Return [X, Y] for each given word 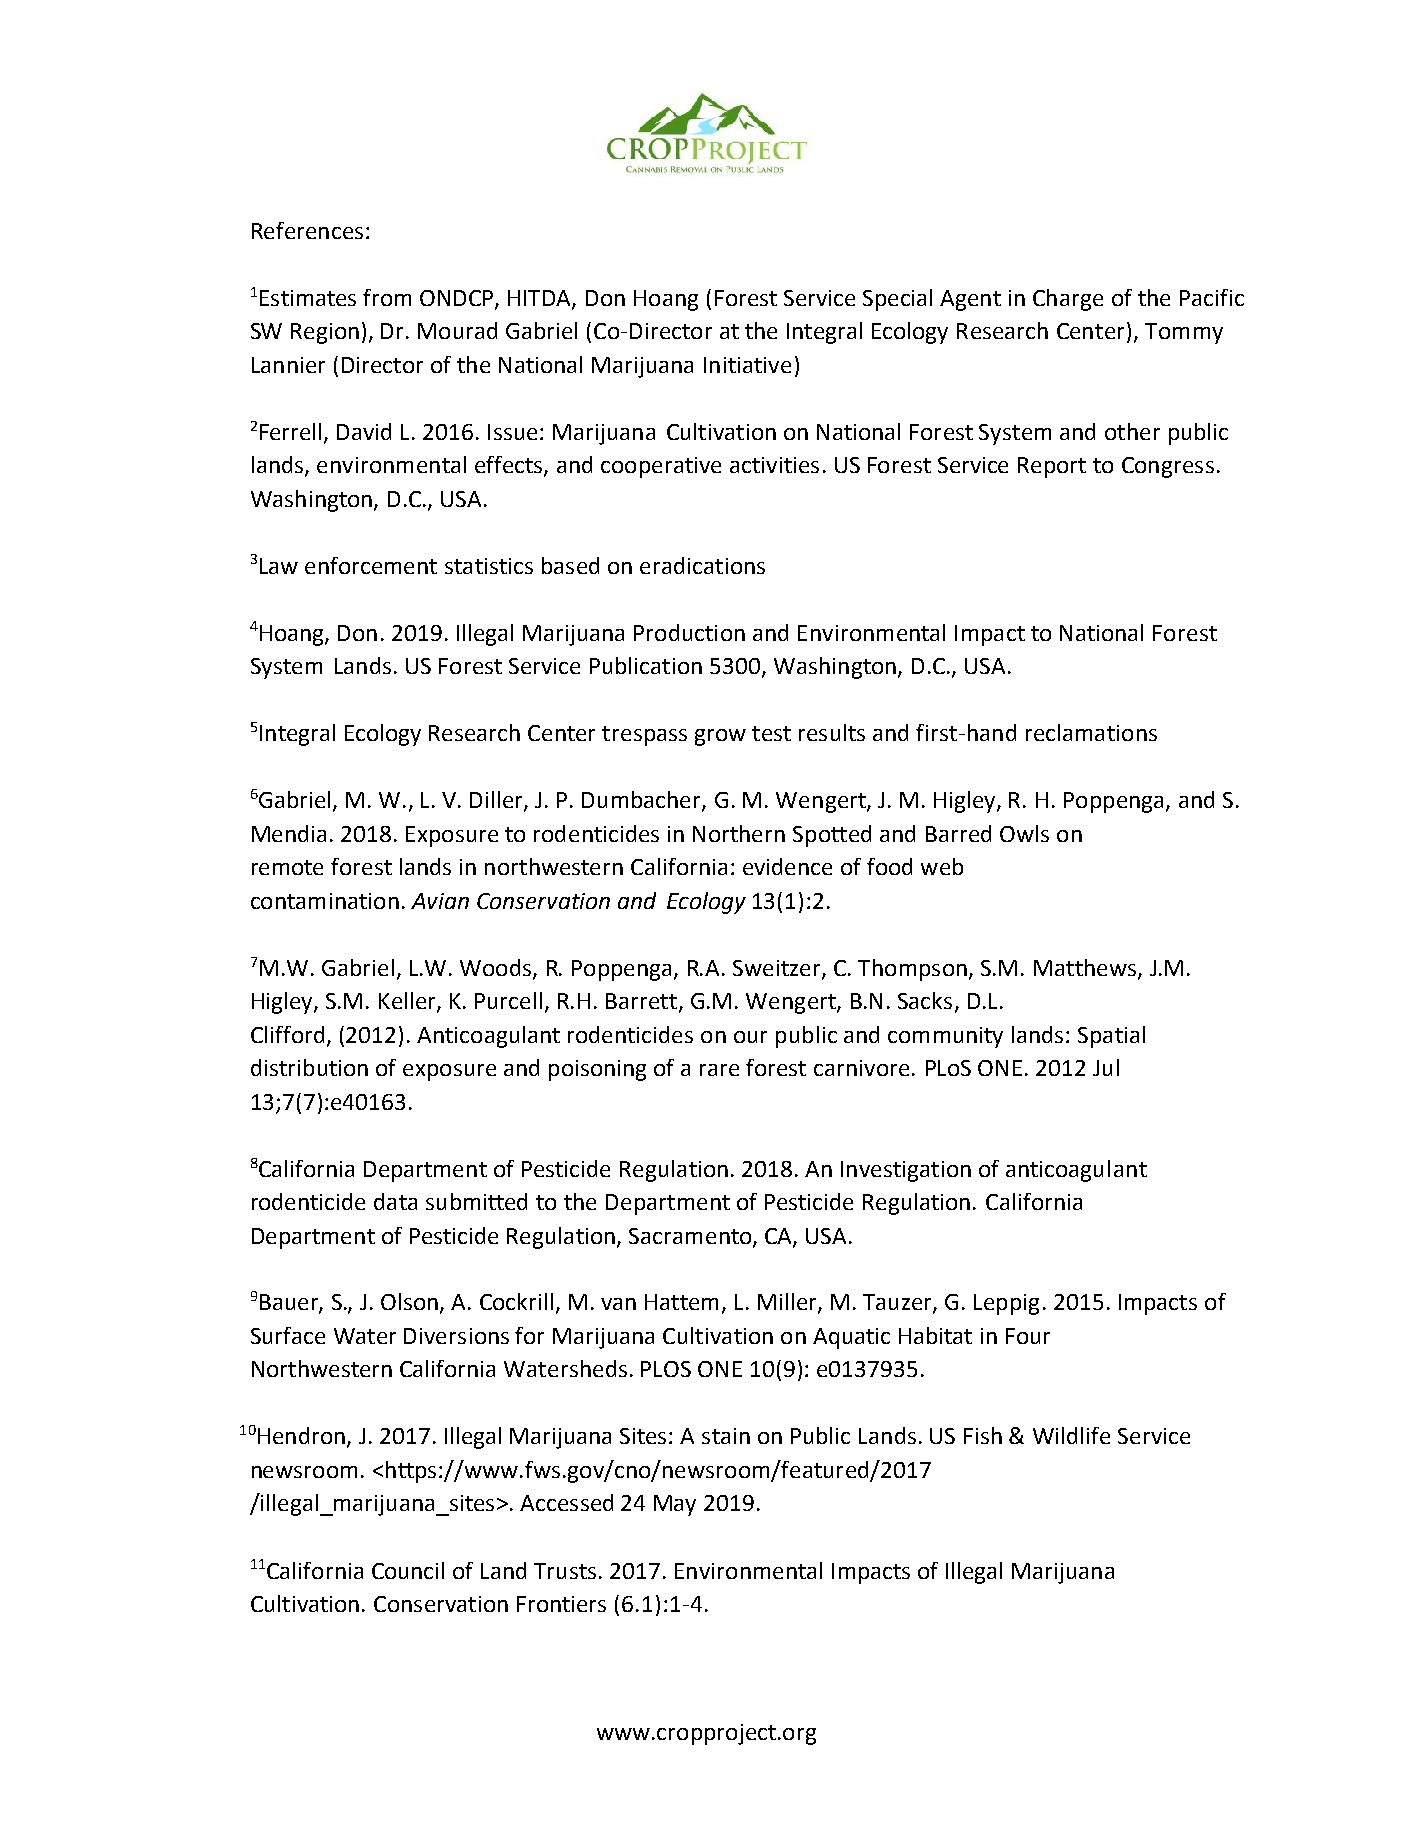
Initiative [747, 365]
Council [408, 1570]
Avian [440, 901]
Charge [1068, 300]
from [387, 297]
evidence [787, 866]
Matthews [1086, 968]
